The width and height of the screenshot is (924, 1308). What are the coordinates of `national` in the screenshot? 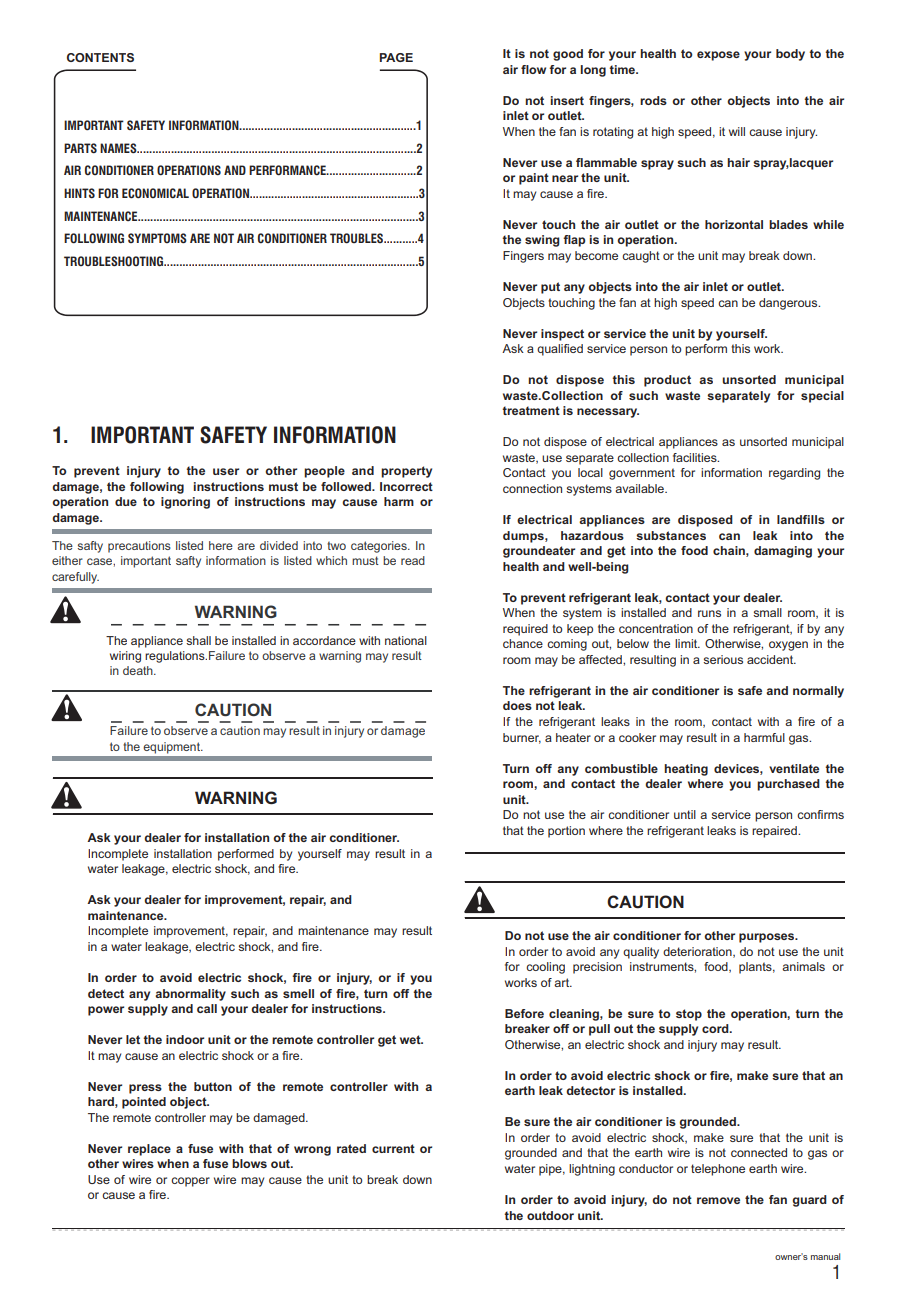 It's located at (406, 640).
